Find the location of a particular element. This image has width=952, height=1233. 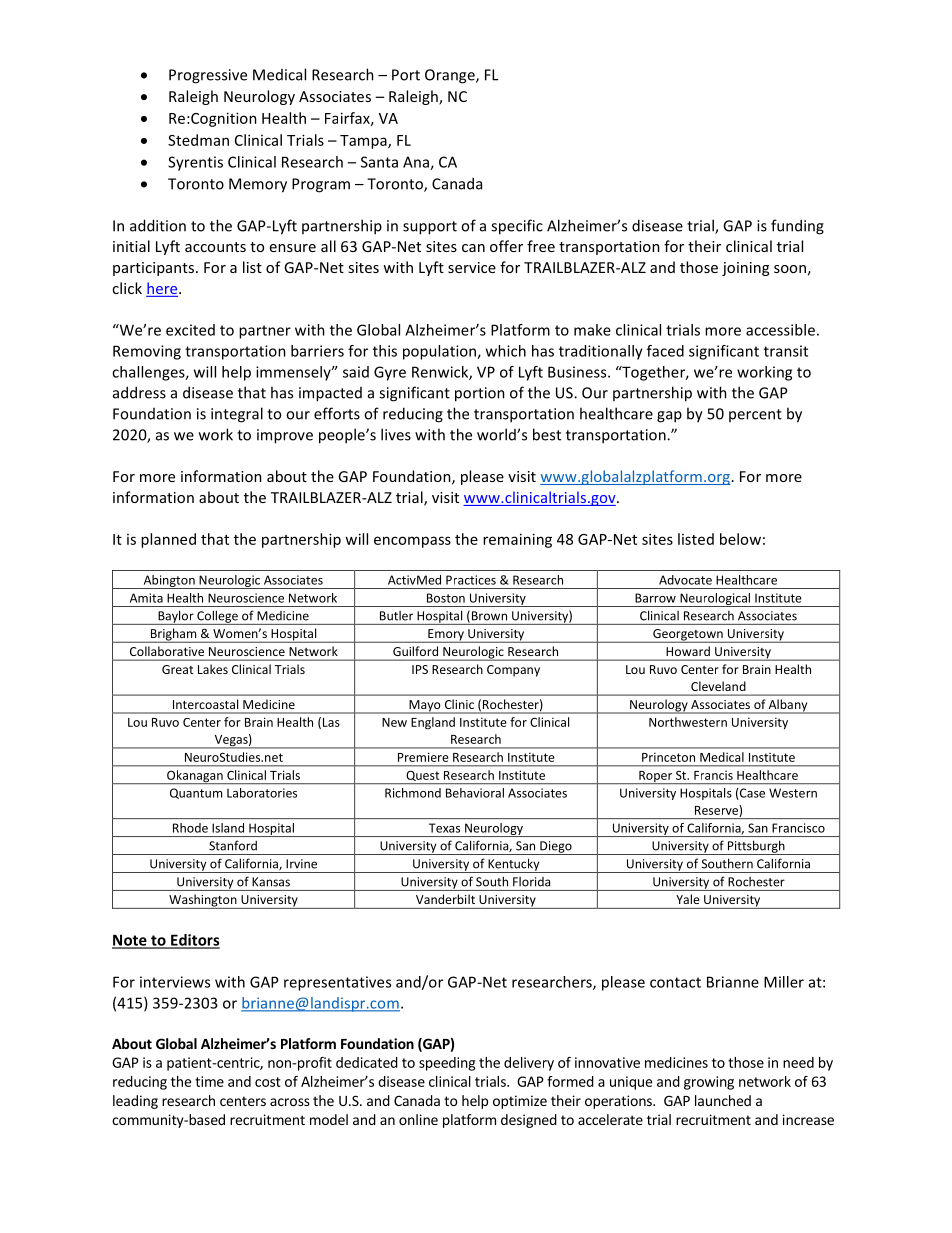

Georgetown is located at coordinates (688, 636).
